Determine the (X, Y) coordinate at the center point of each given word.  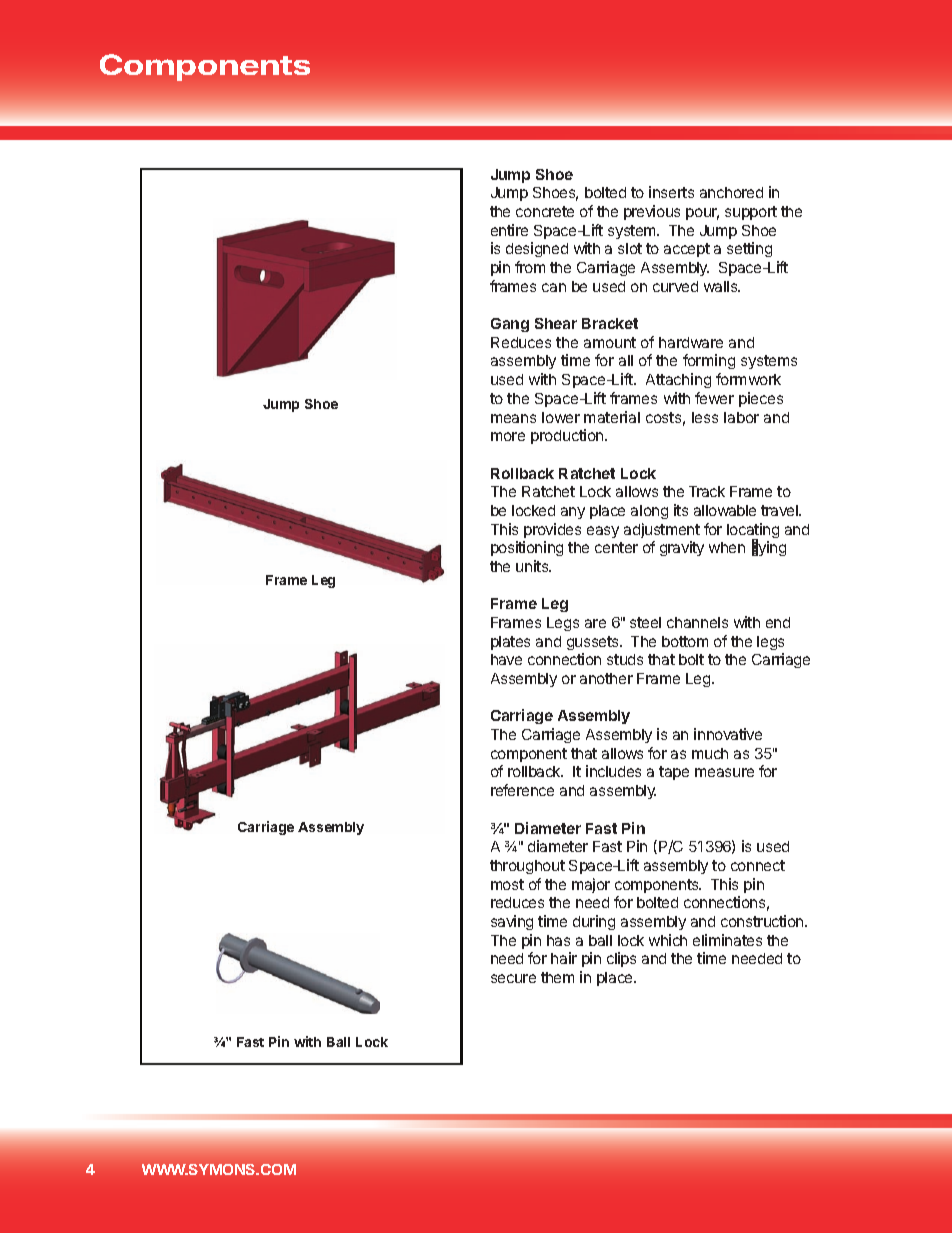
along (649, 512)
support (751, 213)
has (558, 940)
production (568, 436)
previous (652, 212)
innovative (728, 734)
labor (741, 417)
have (506, 659)
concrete (545, 211)
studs (625, 659)
